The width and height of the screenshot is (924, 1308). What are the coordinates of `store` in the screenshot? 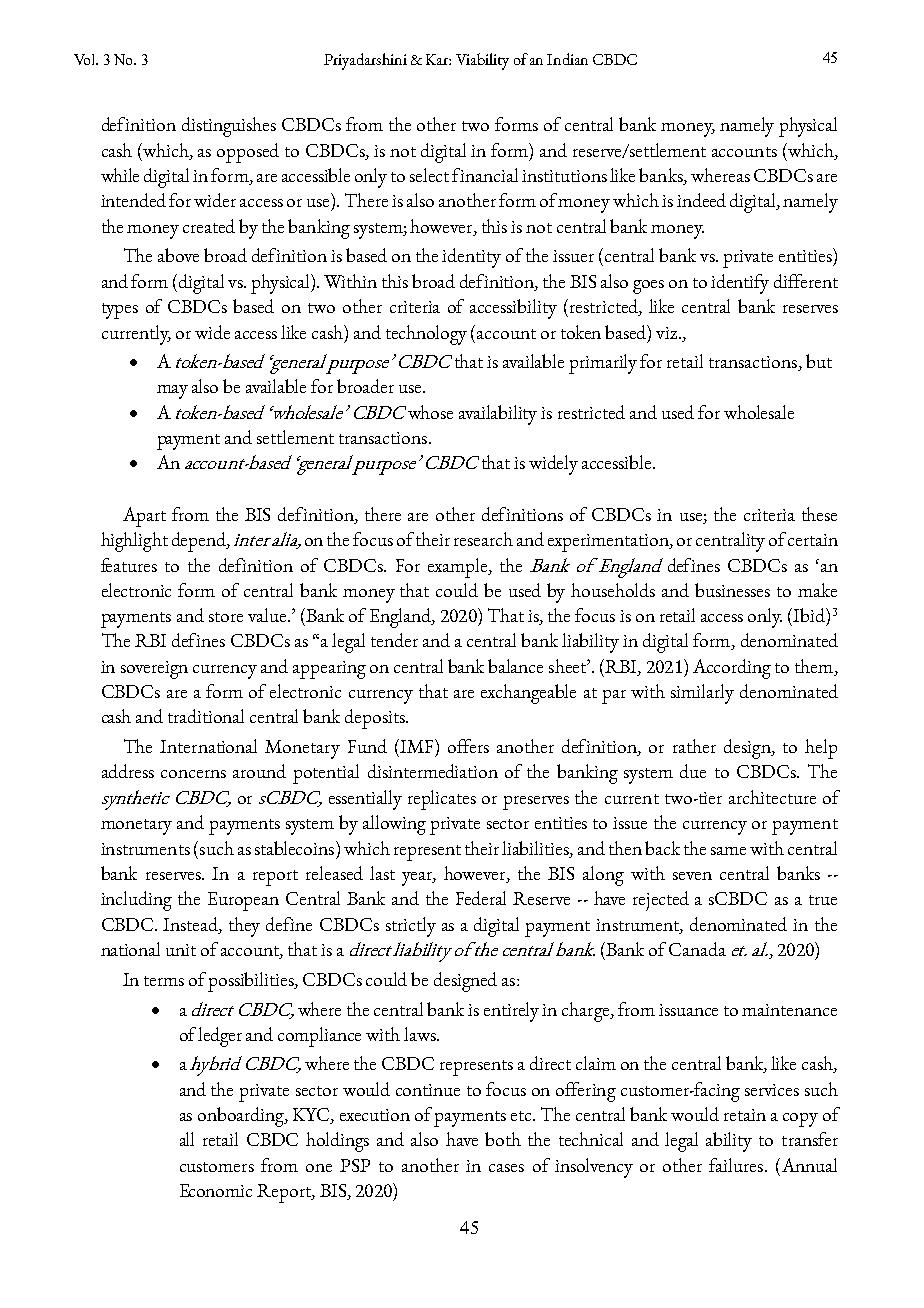 It's located at (226, 617).
